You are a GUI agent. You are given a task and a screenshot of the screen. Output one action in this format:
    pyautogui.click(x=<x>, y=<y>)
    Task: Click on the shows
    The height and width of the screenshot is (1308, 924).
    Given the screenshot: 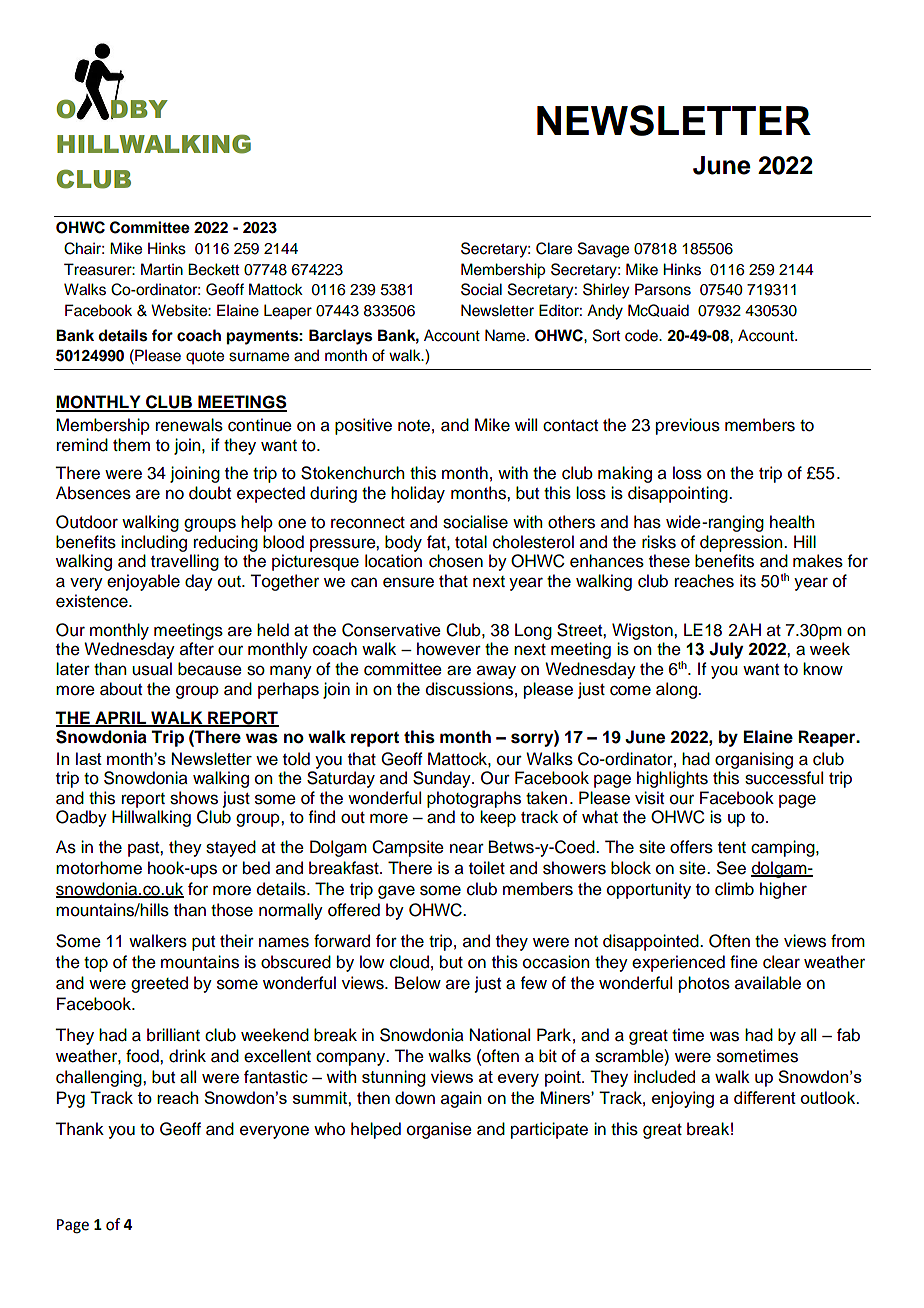 What is the action you would take?
    pyautogui.click(x=194, y=798)
